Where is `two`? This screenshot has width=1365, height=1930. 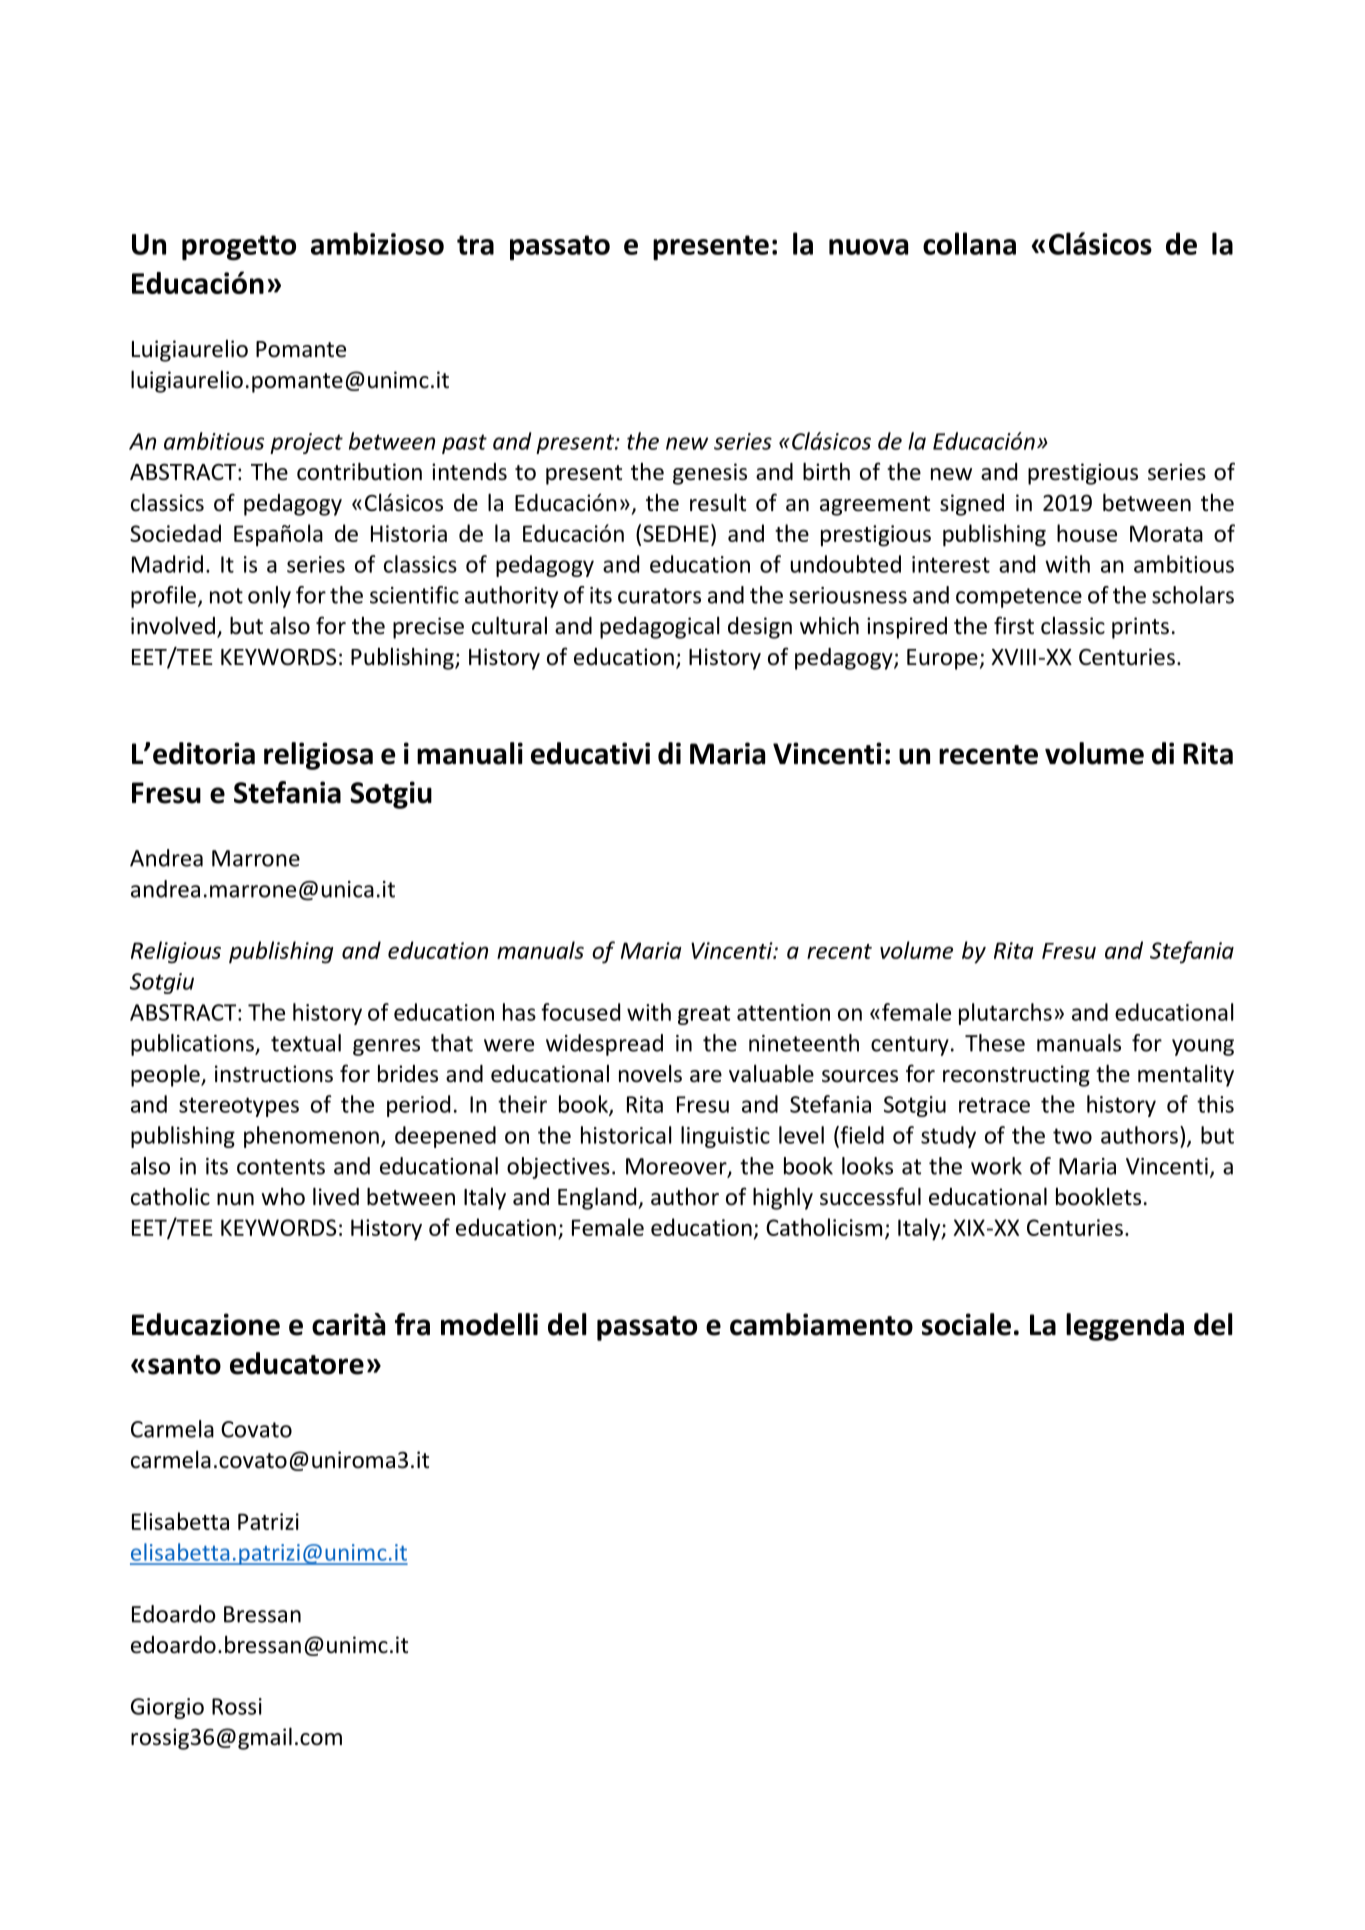 two is located at coordinates (1072, 1136).
